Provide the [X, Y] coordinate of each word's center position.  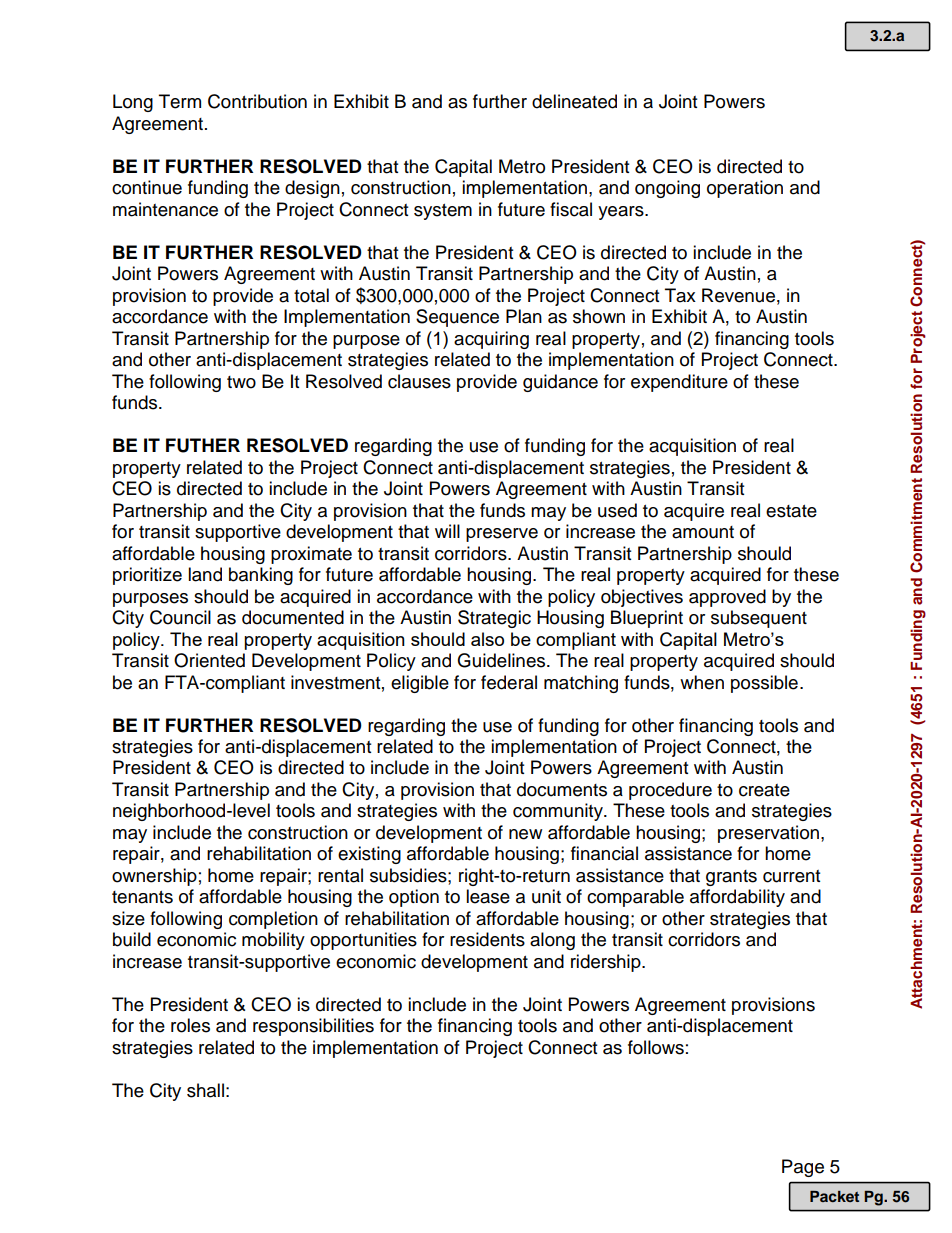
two [241, 382]
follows [656, 1047]
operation [745, 189]
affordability [737, 898]
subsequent [759, 619]
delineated [574, 101]
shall [205, 1090]
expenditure [679, 383]
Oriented [209, 660]
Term [180, 101]
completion [273, 920]
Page [803, 1168]
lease [488, 896]
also [487, 639]
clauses [419, 381]
